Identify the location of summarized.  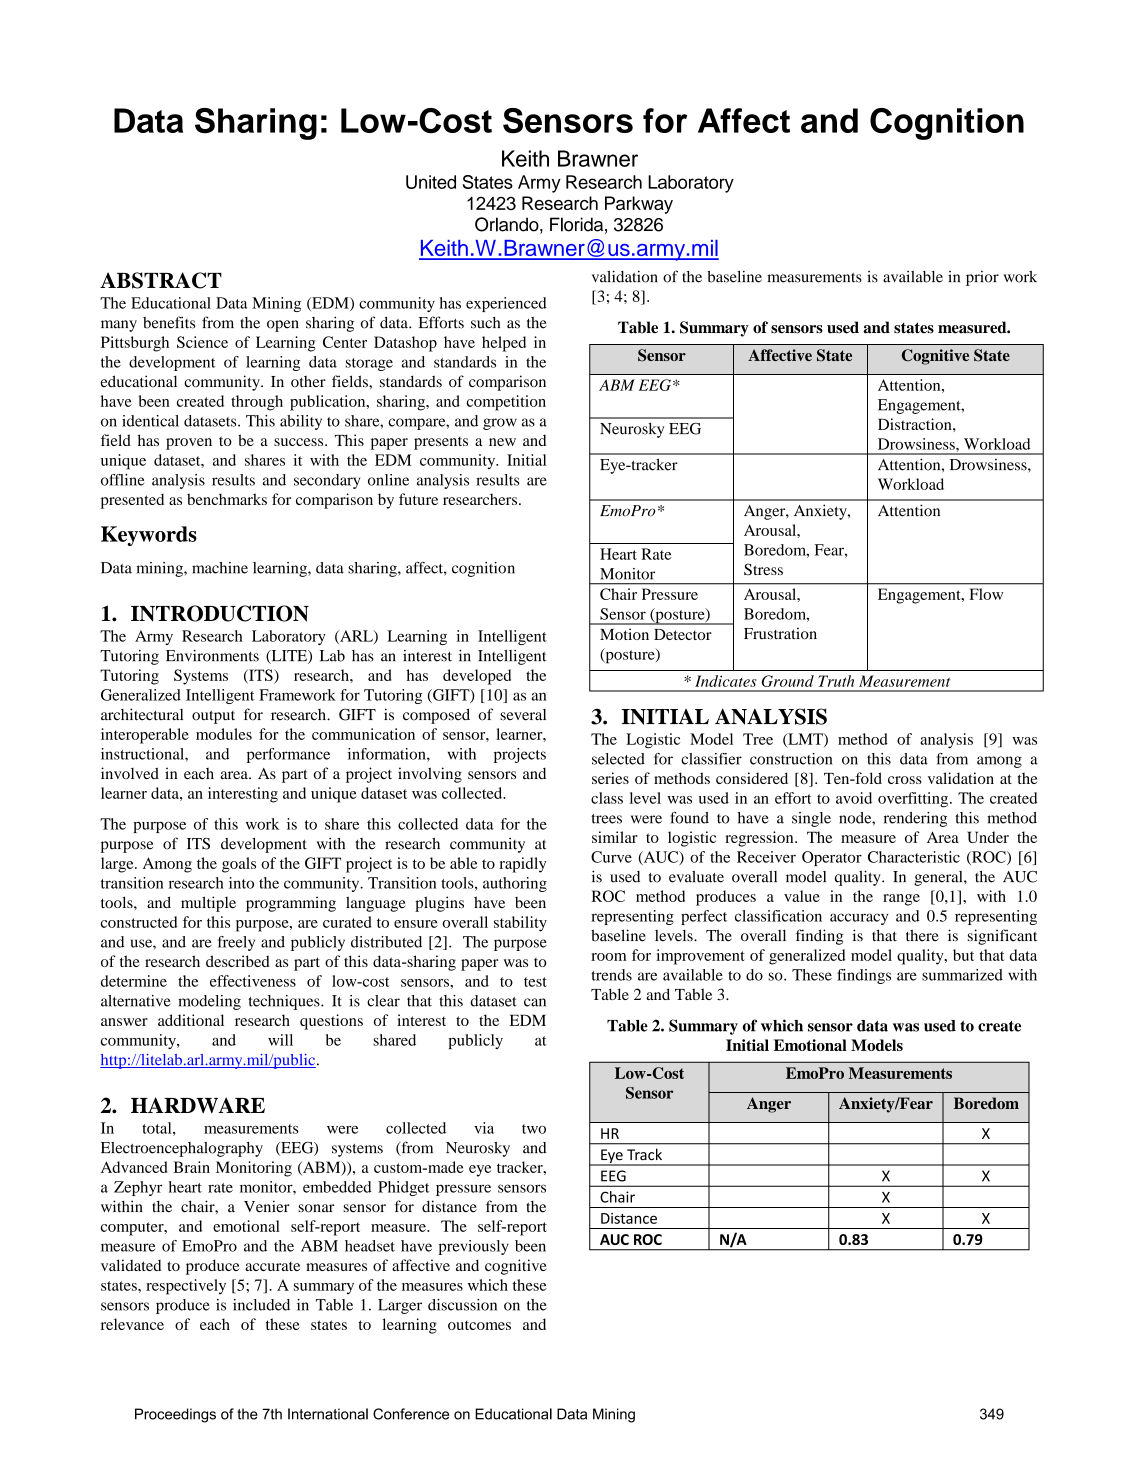
(962, 975).
